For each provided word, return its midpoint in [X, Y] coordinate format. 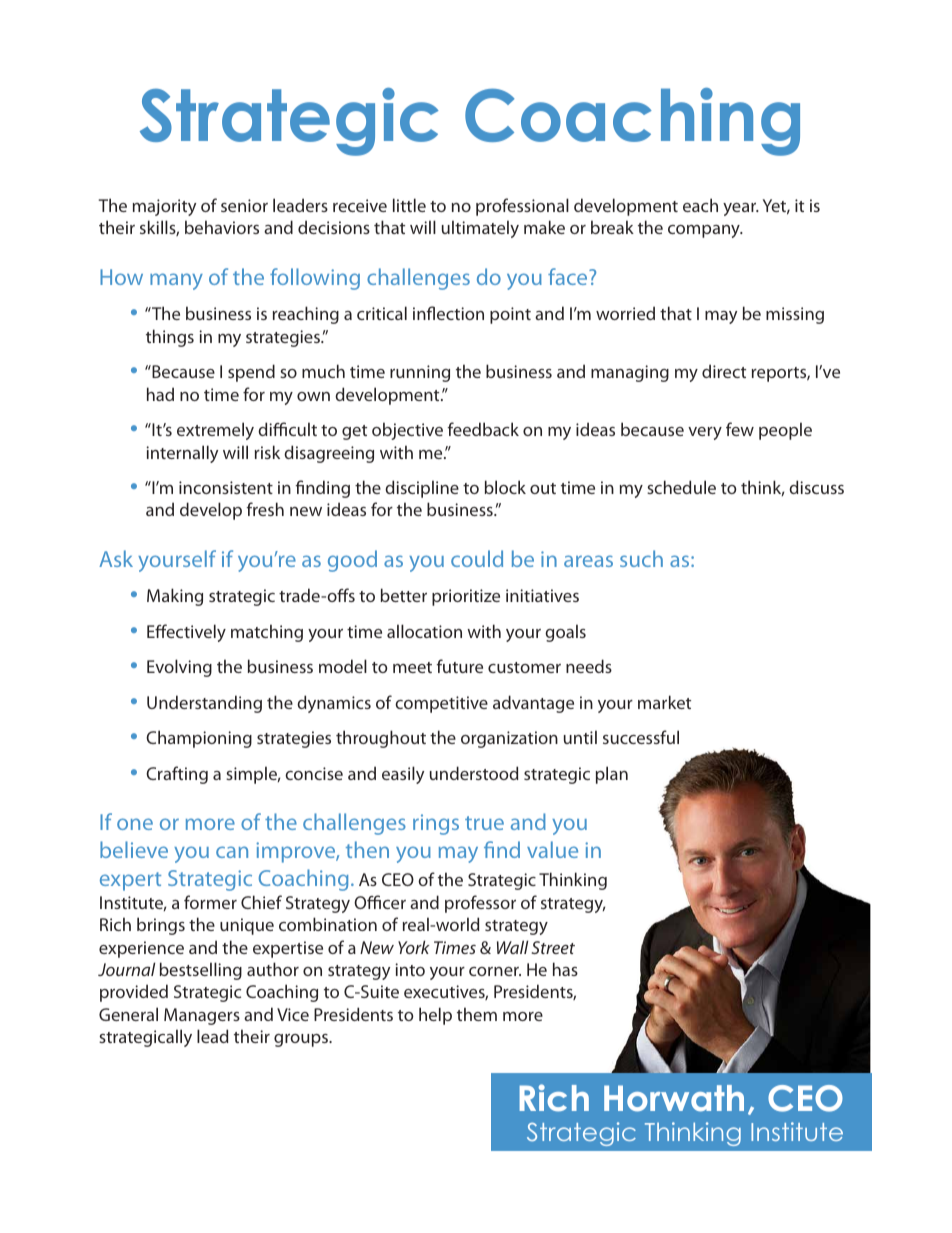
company [705, 231]
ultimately [480, 229]
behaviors [222, 227]
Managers [202, 1016]
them [477, 1014]
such [641, 558]
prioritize [466, 597]
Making [175, 597]
